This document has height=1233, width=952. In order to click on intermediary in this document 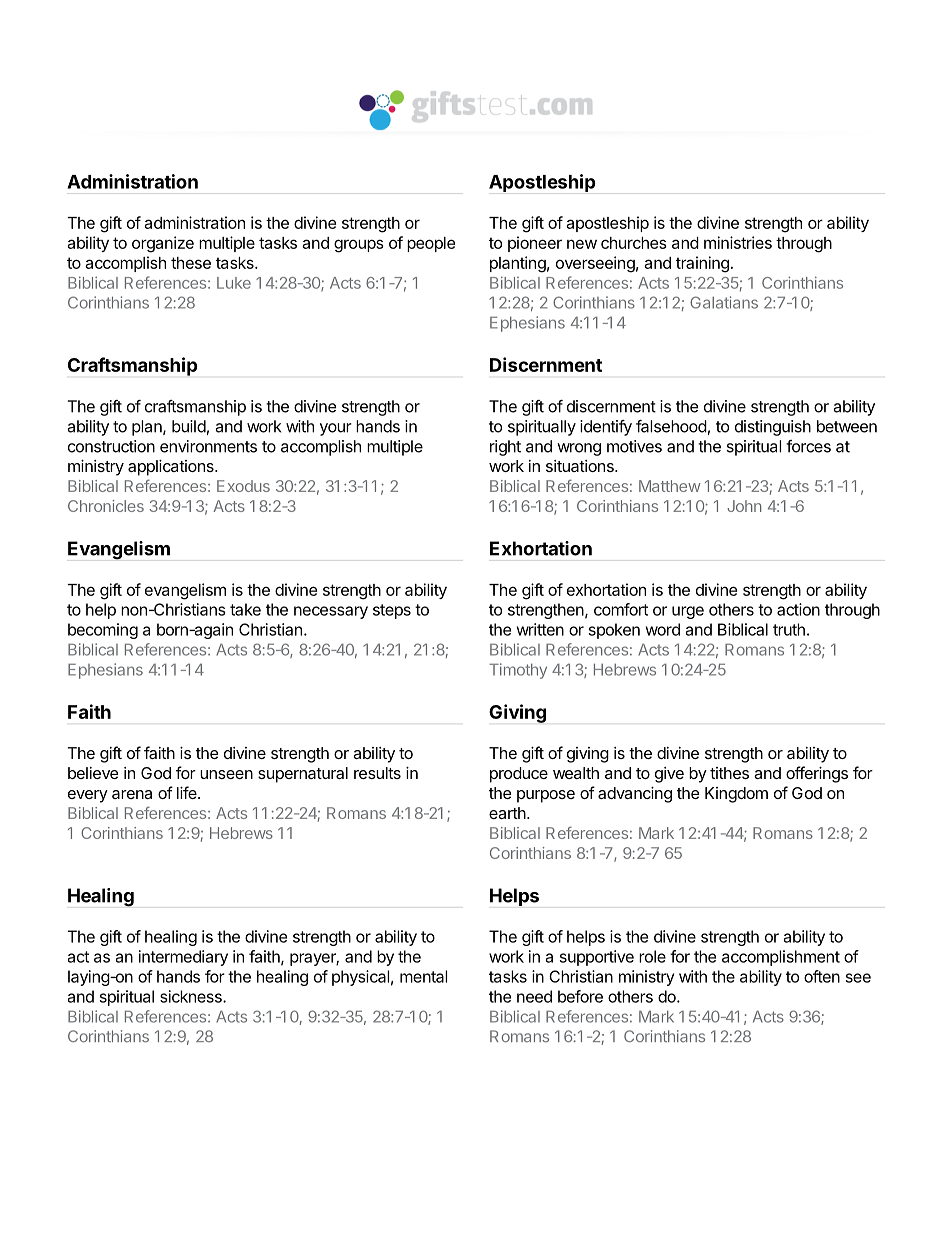, I will do `click(183, 958)`.
